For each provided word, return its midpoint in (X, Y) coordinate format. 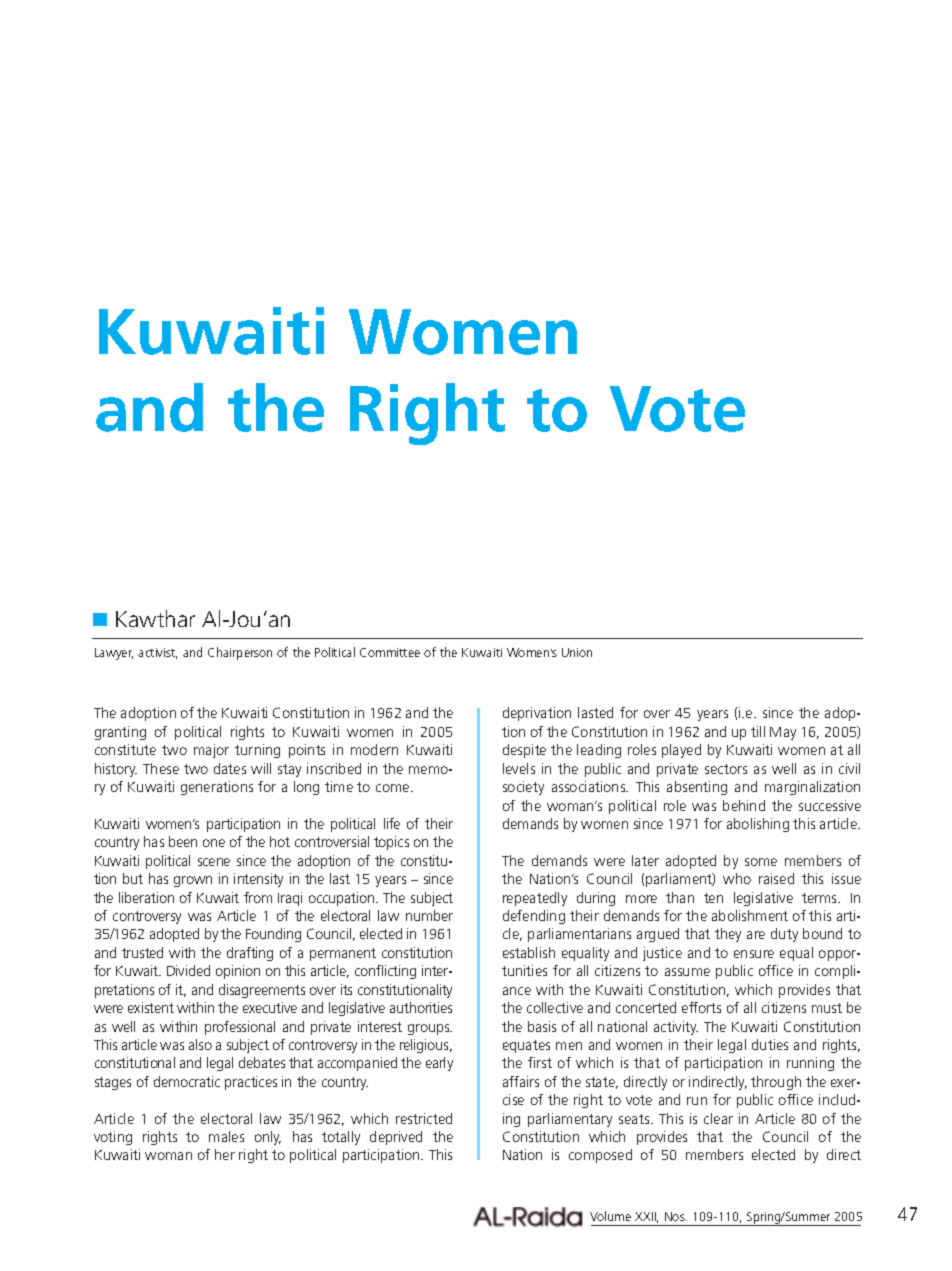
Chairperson (240, 653)
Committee (390, 652)
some (761, 862)
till (758, 731)
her (225, 1154)
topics (391, 843)
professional (240, 1028)
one (214, 843)
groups (430, 1029)
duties (770, 1044)
